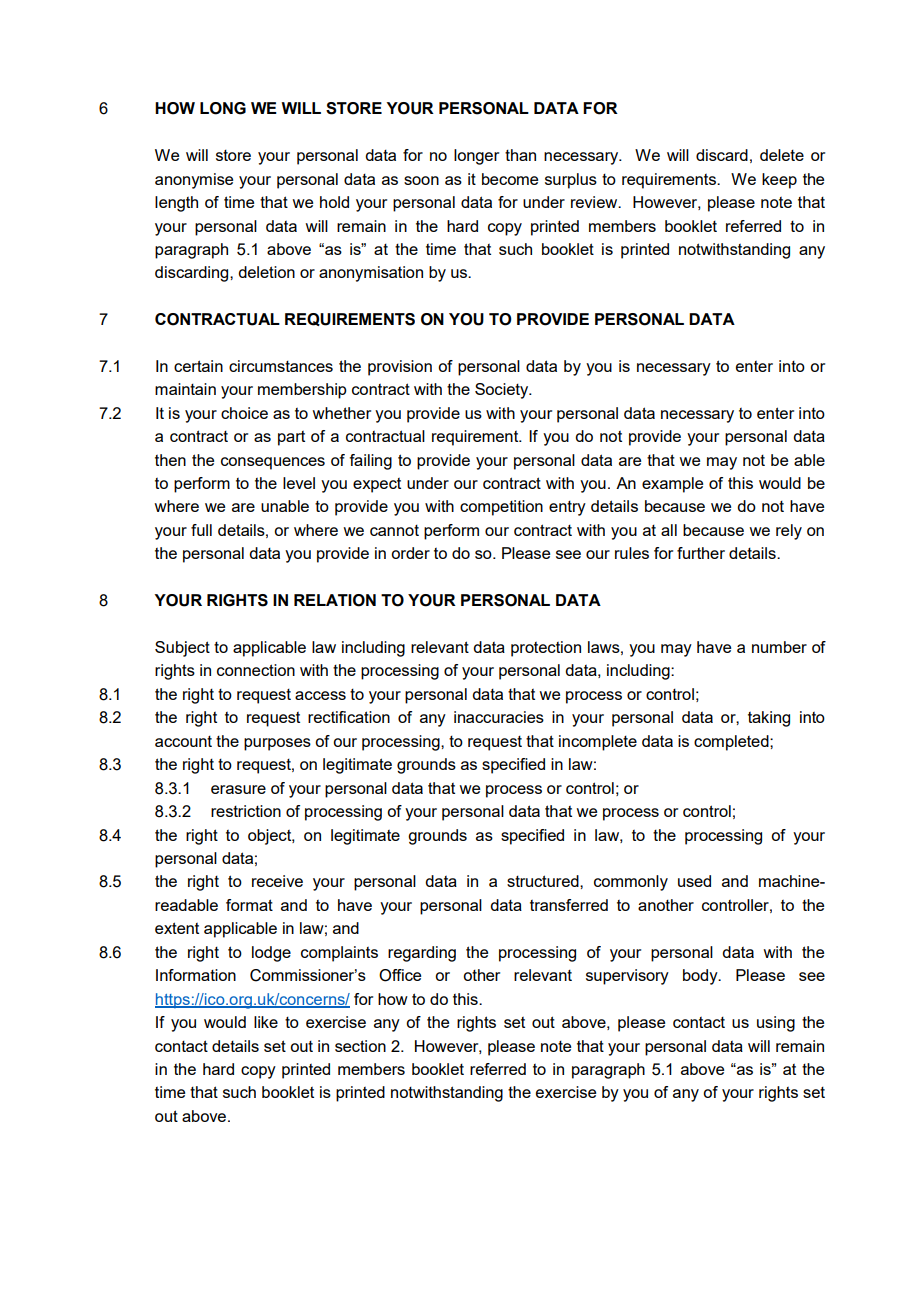 The image size is (924, 1308). Describe the element at coordinates (266, 1022) in the page. I see `like` at that location.
